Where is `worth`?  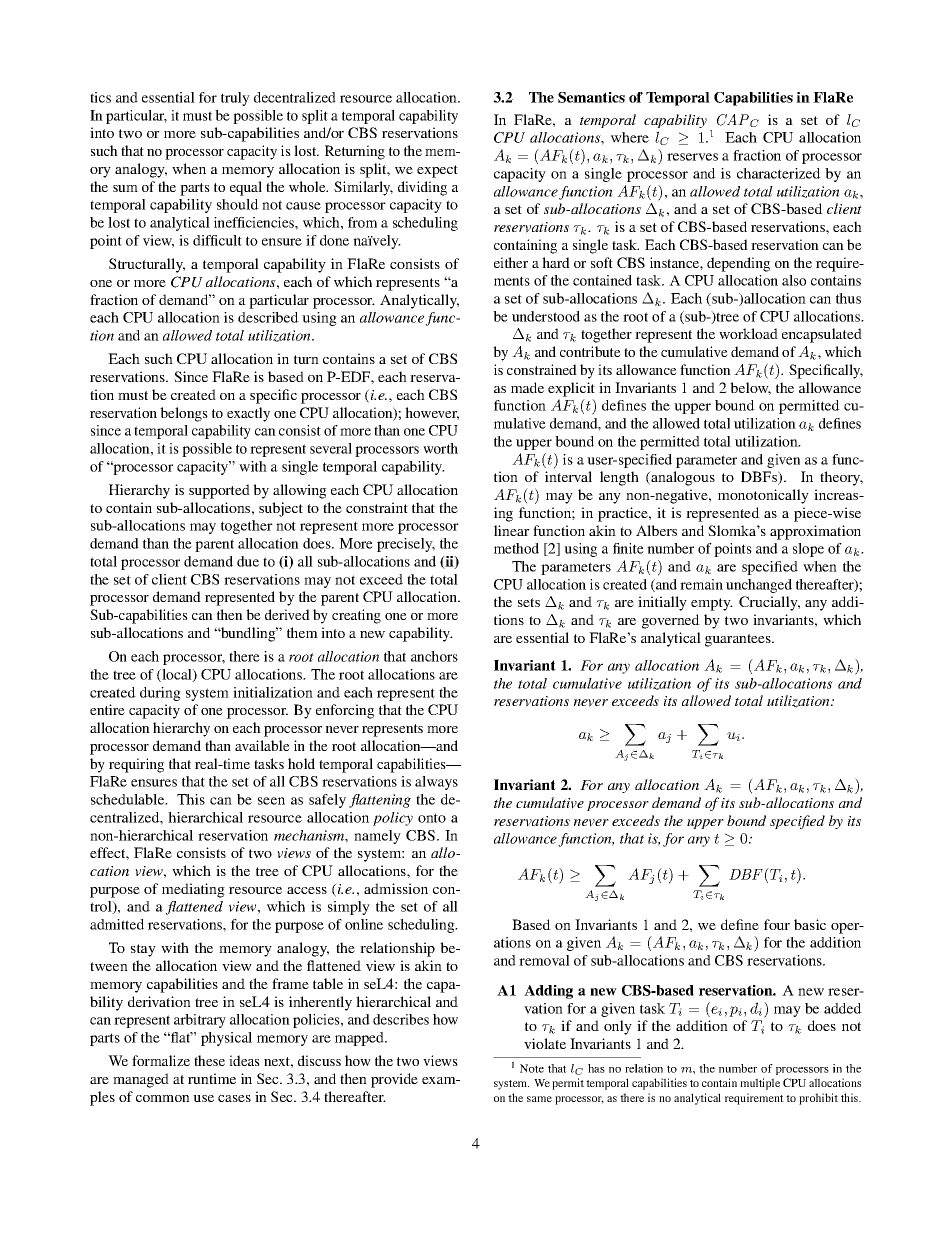
worth is located at coordinates (440, 448).
